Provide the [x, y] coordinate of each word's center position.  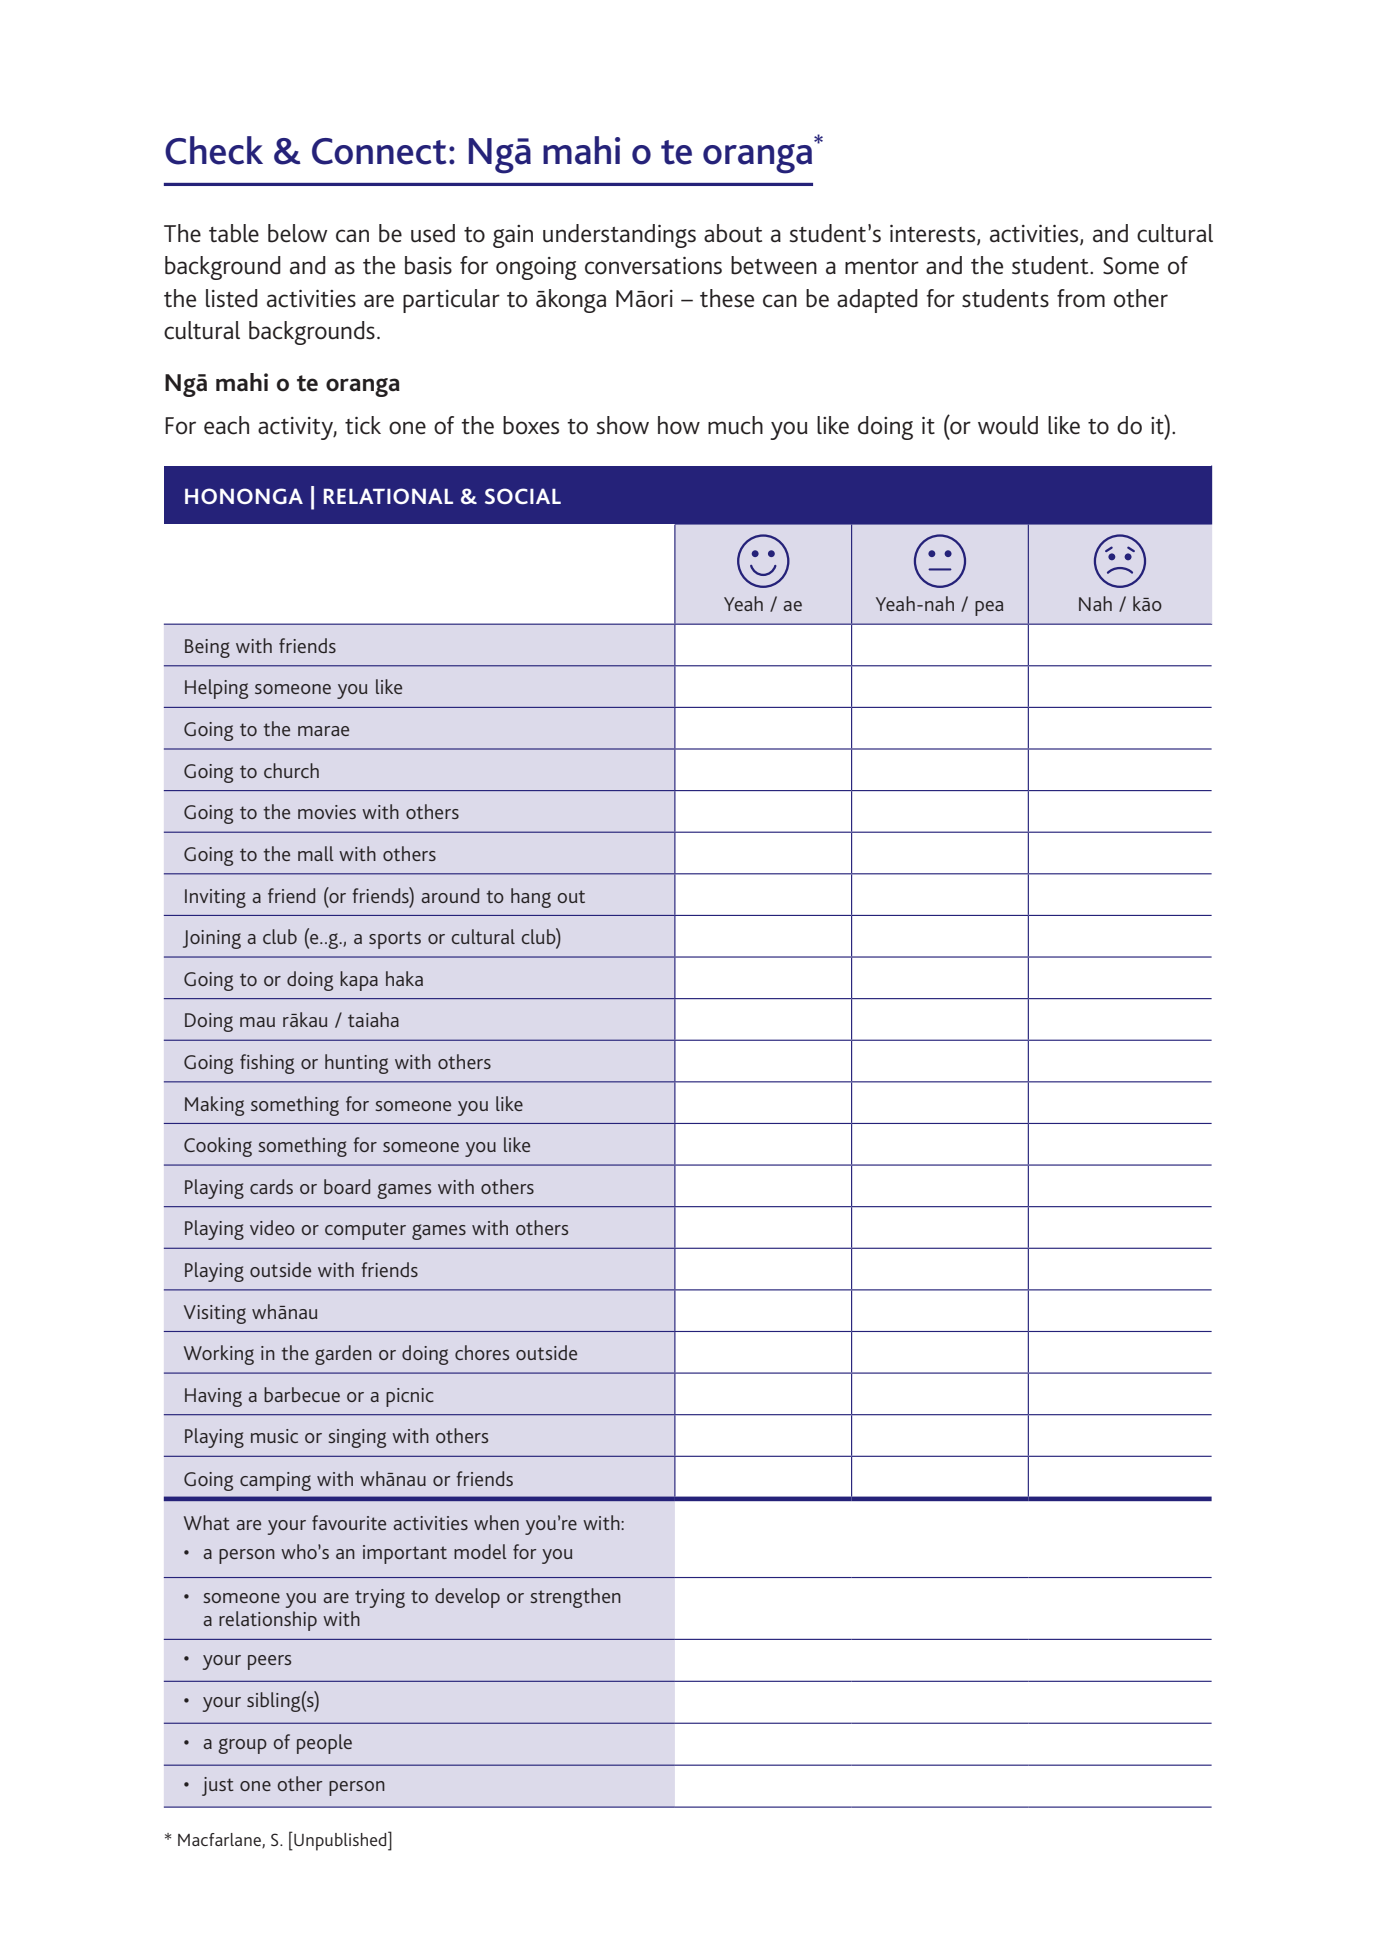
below [298, 233]
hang [531, 898]
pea [989, 608]
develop [467, 1598]
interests [934, 235]
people [324, 1744]
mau [257, 1022]
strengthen [575, 1598]
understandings [619, 236]
